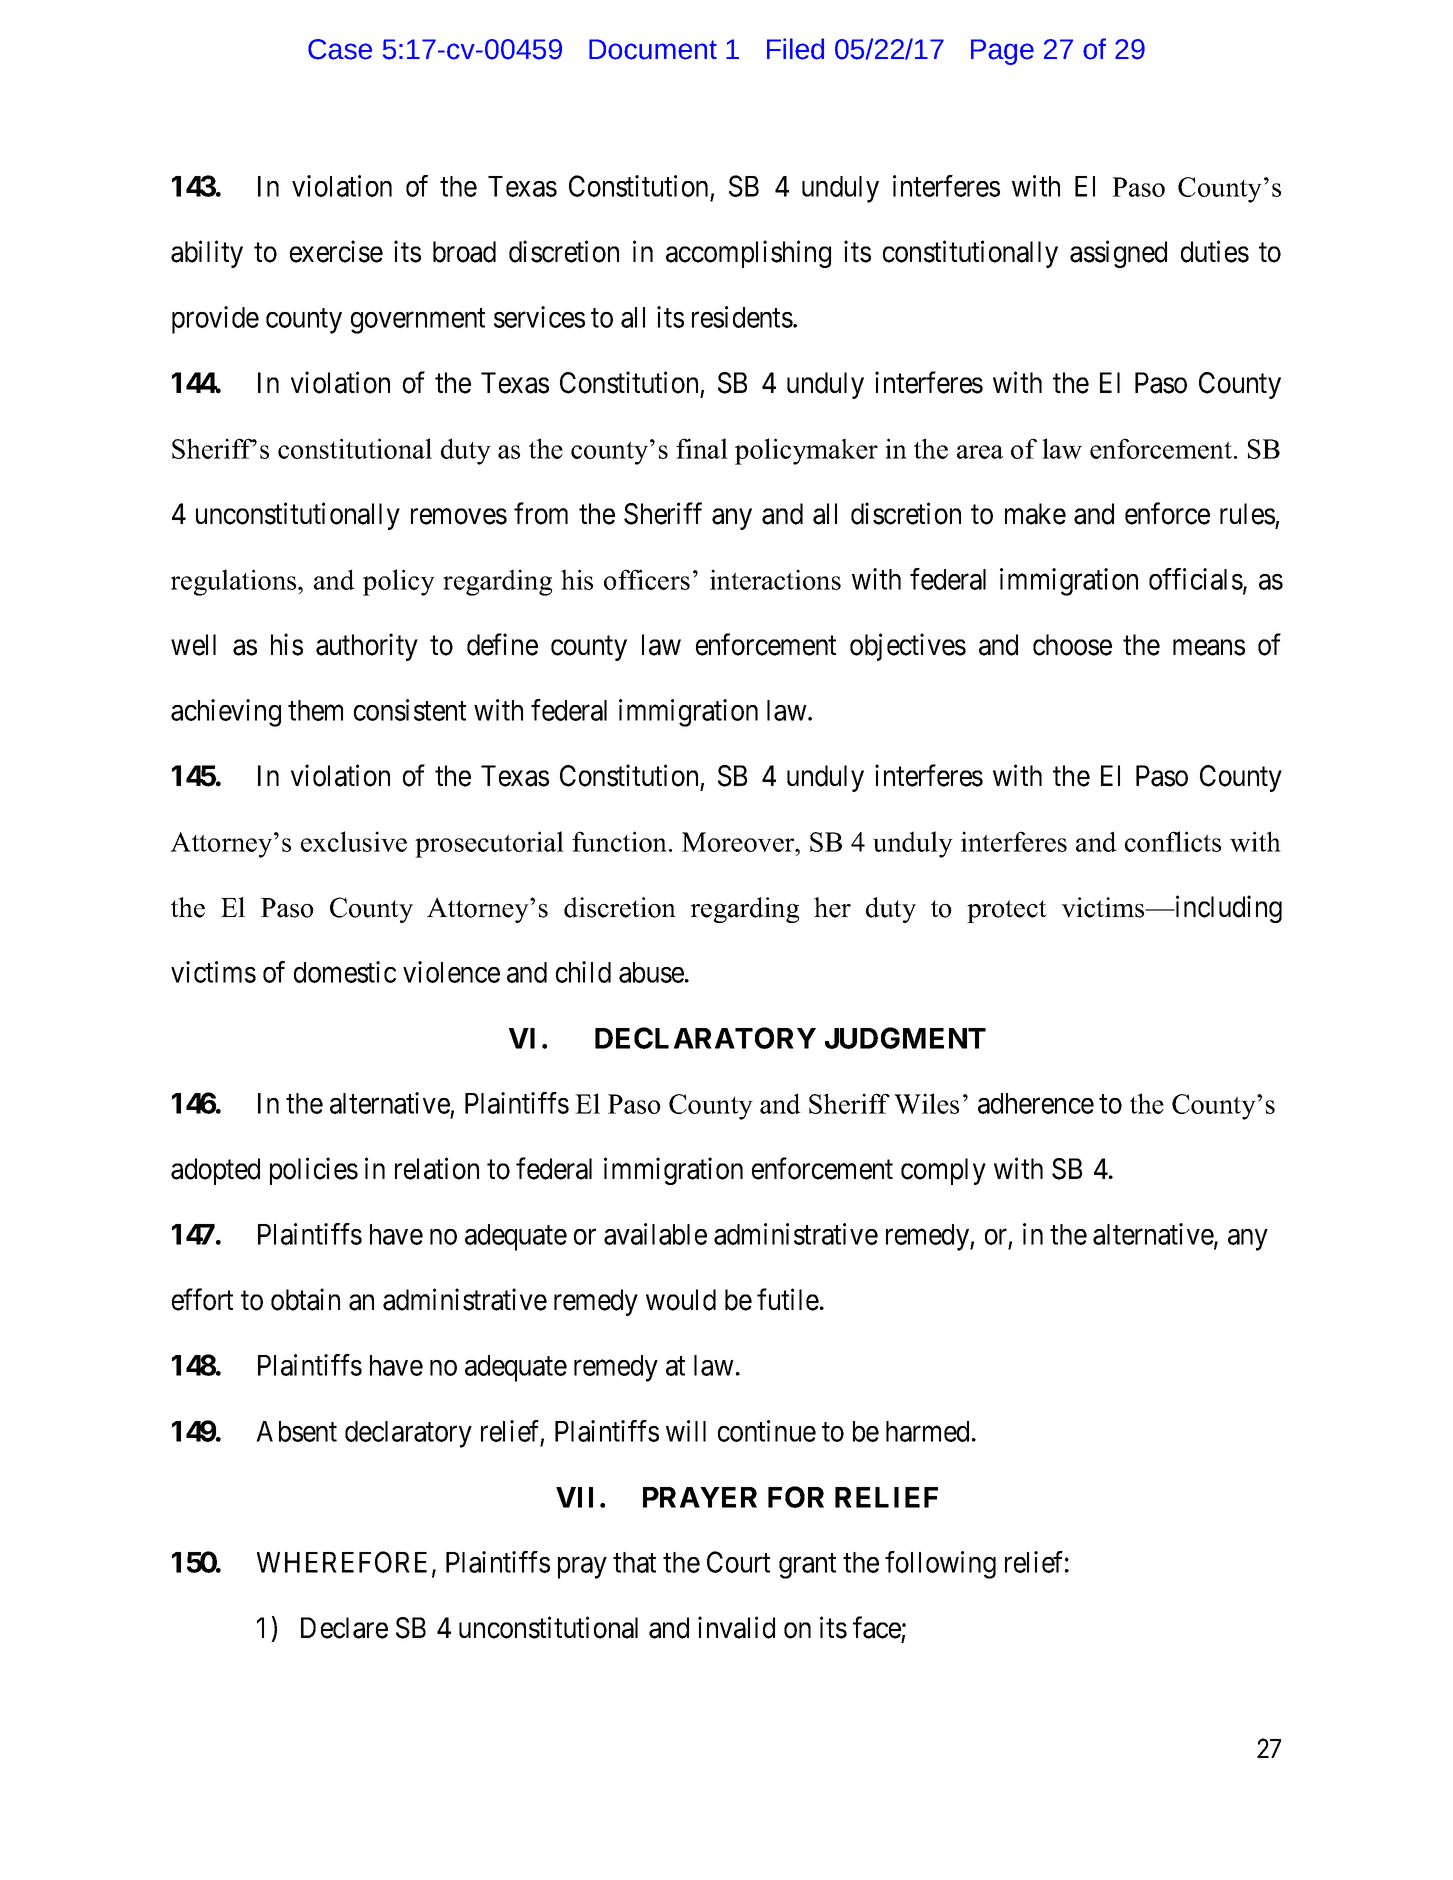  Describe the element at coordinates (653, 49) in the document. I see `Document` at that location.
